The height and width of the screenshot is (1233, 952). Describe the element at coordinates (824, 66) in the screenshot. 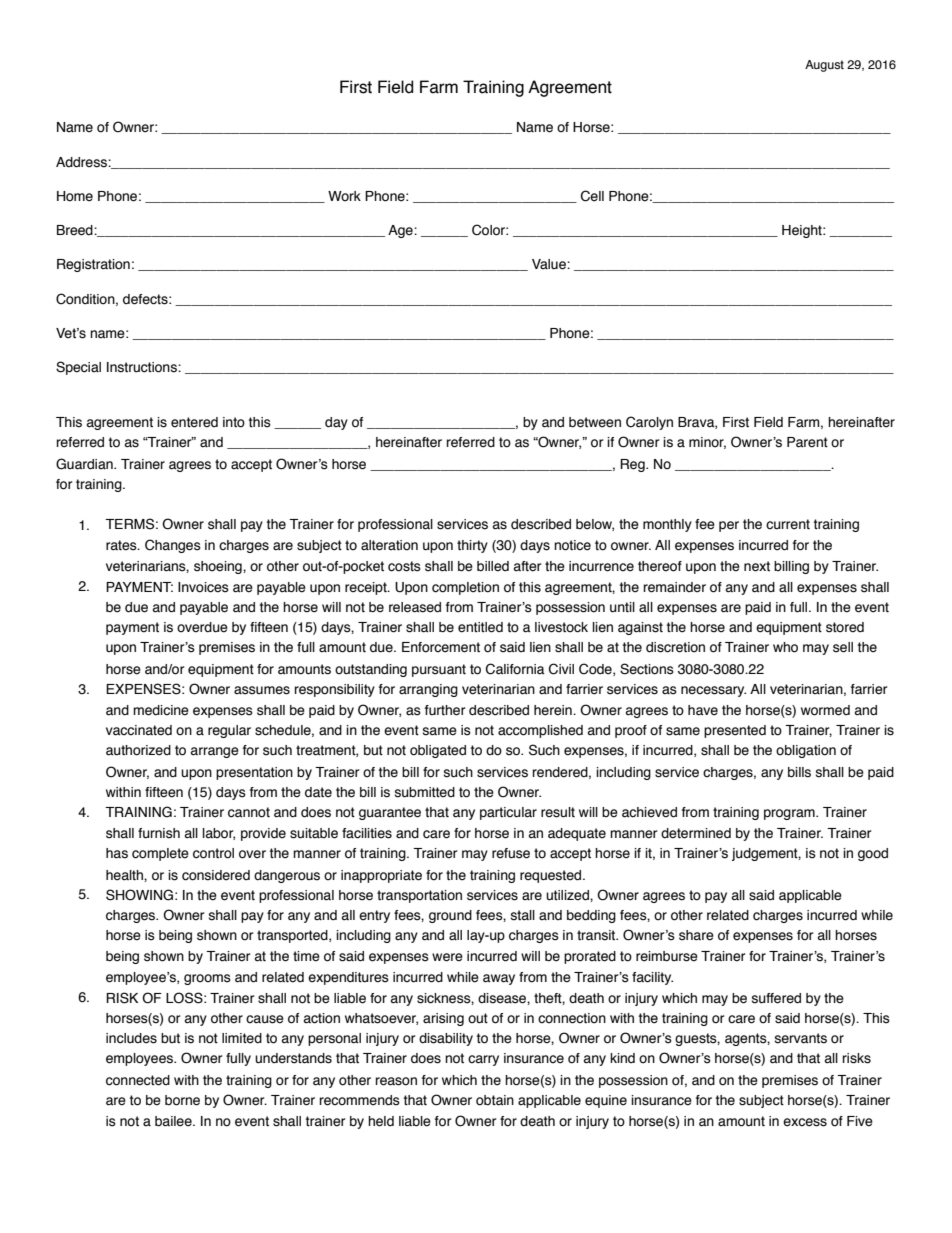

I see `August` at that location.
